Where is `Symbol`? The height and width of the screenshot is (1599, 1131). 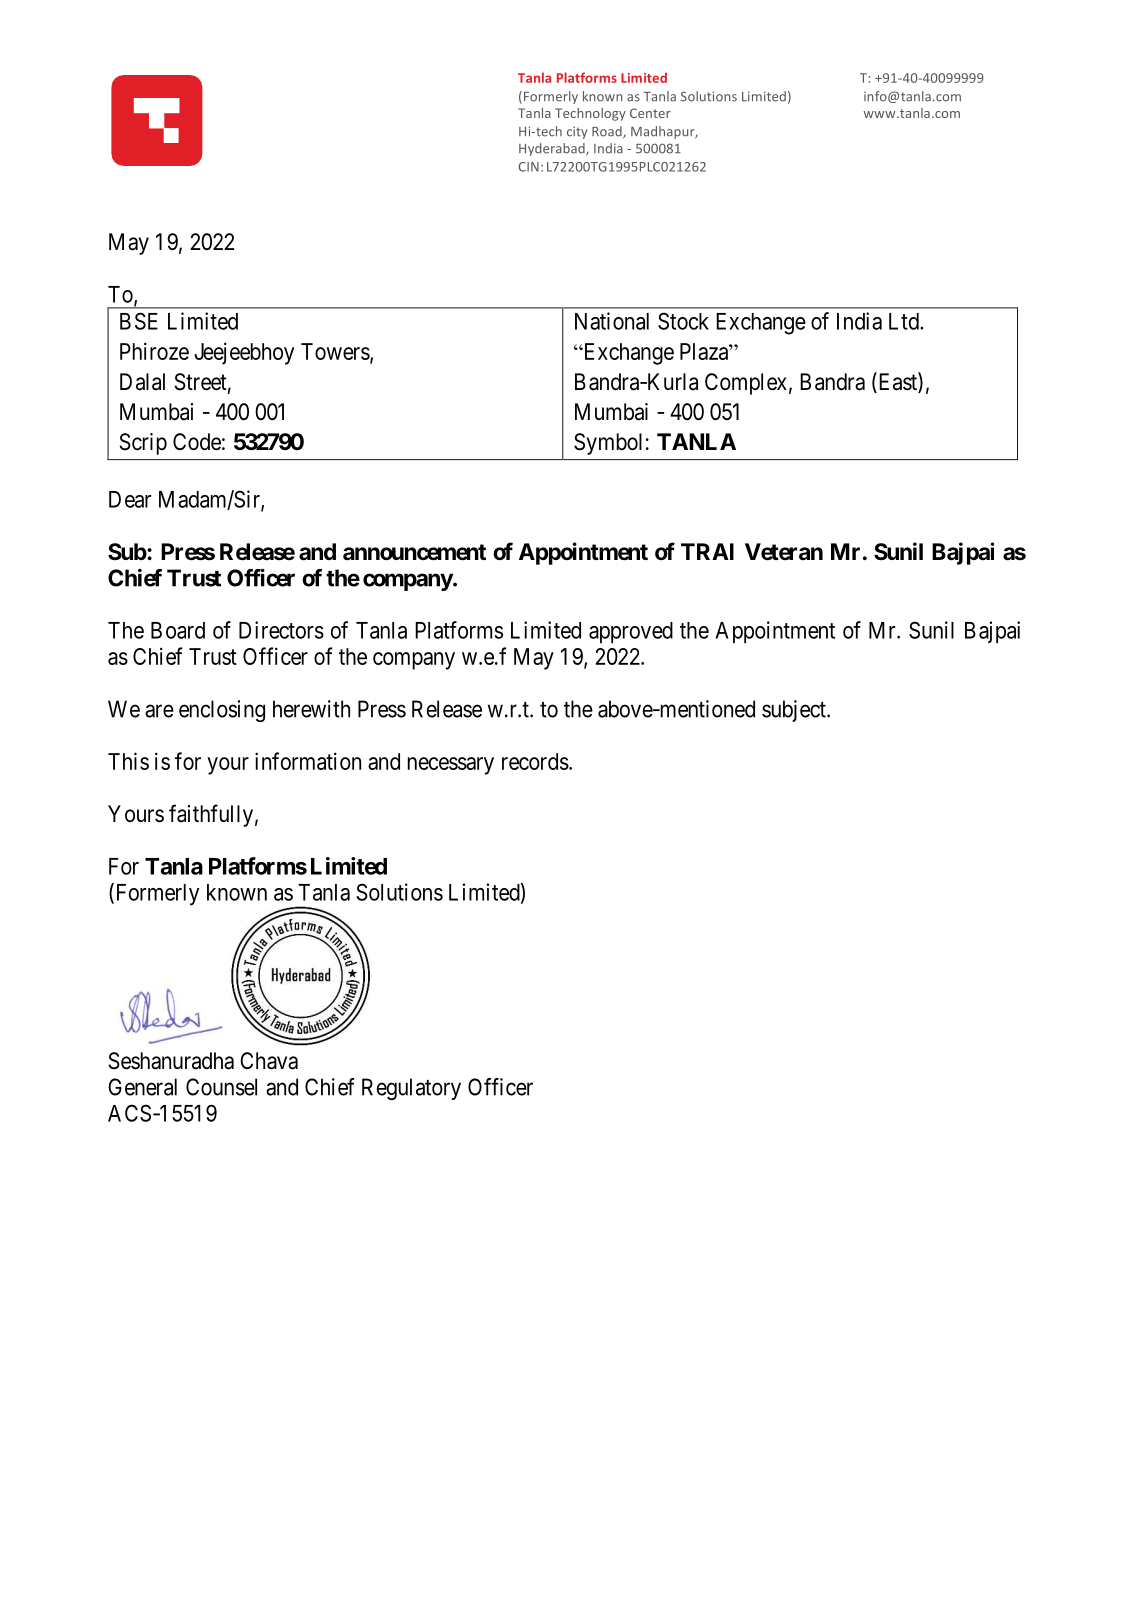
Symbol is located at coordinates (608, 444).
